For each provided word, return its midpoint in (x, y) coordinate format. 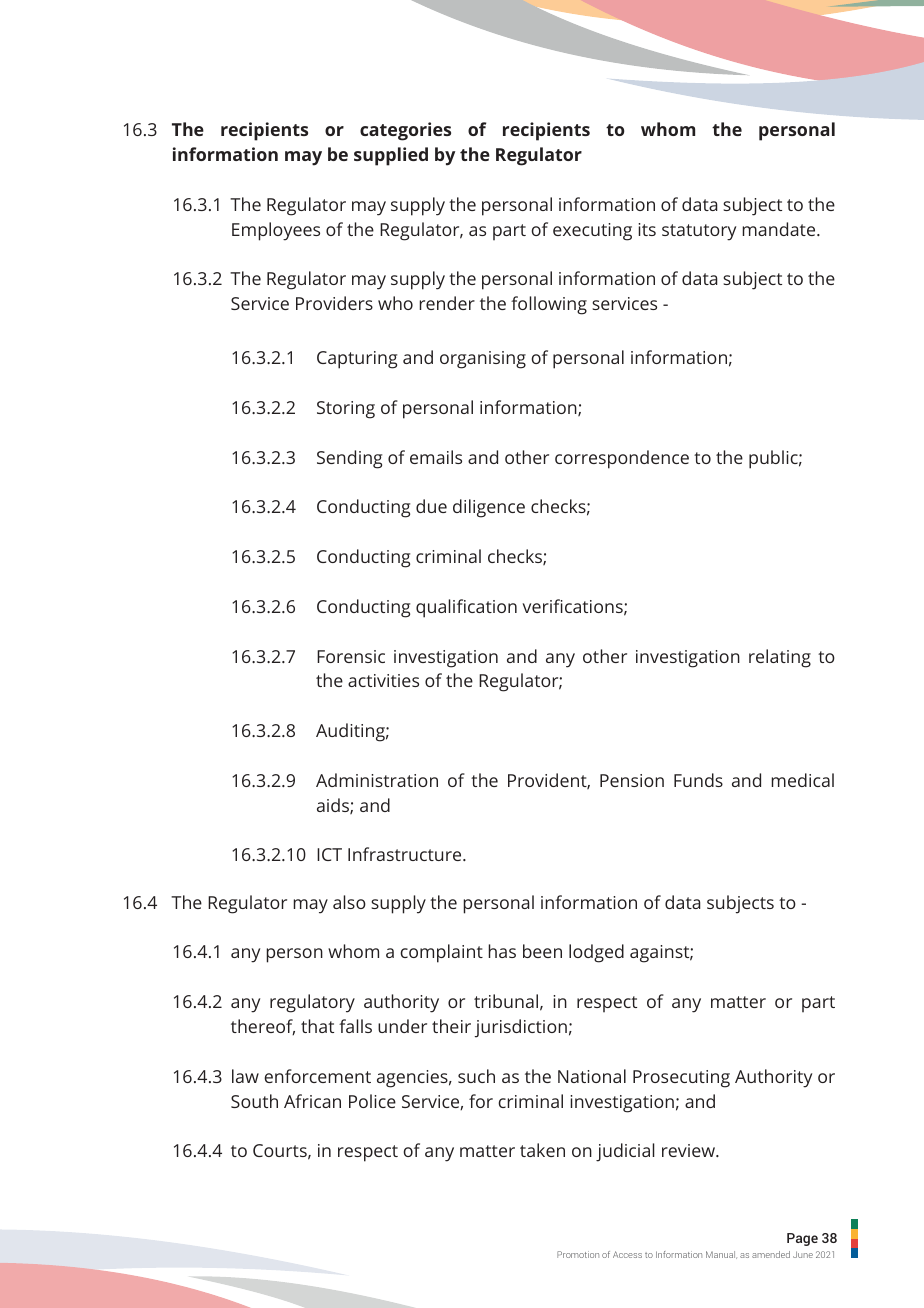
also (349, 902)
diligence (489, 508)
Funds (698, 780)
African (312, 1101)
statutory (699, 232)
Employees (276, 231)
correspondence (622, 459)
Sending (349, 459)
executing (592, 232)
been (542, 951)
